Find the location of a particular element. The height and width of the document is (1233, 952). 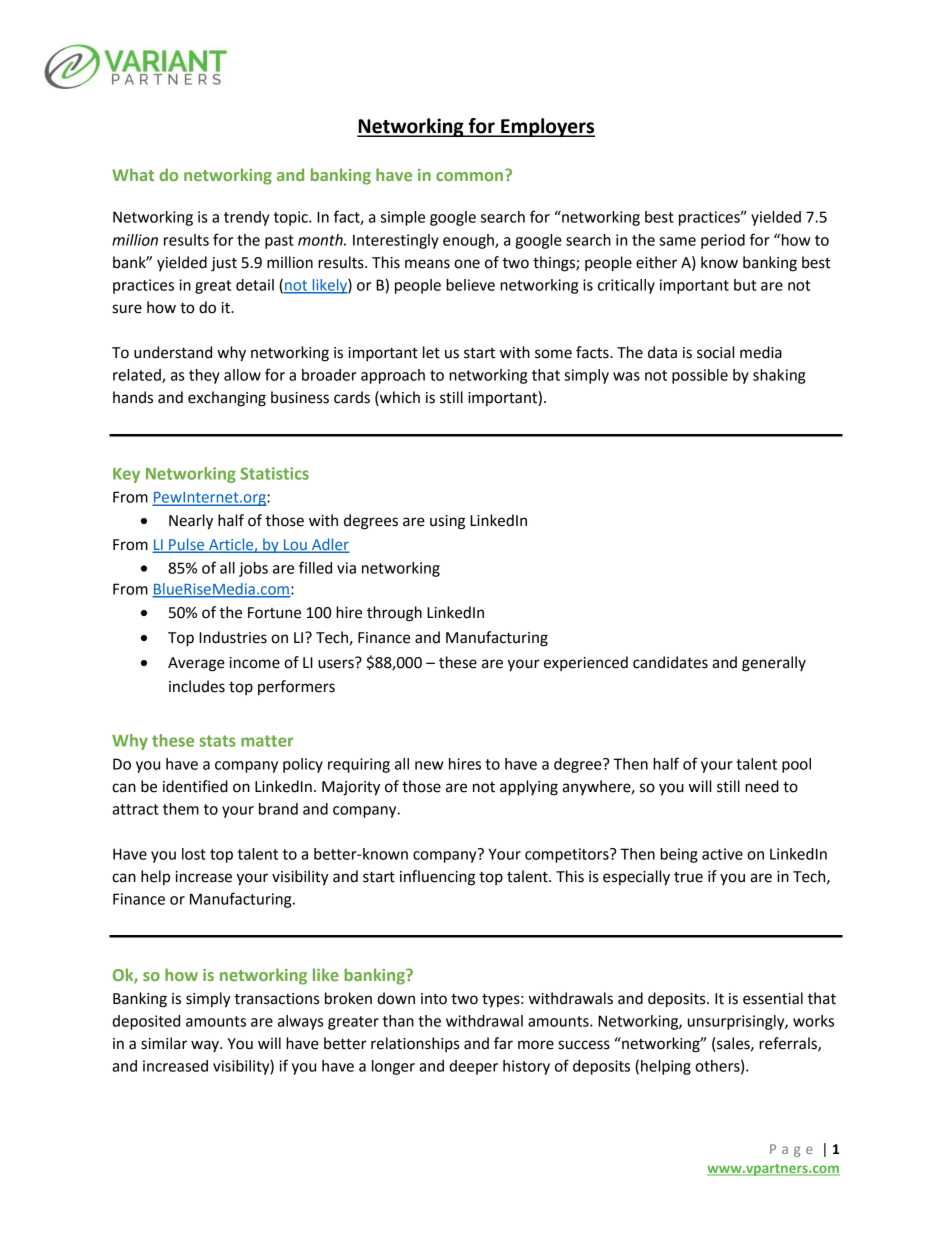

generally is located at coordinates (774, 664).
